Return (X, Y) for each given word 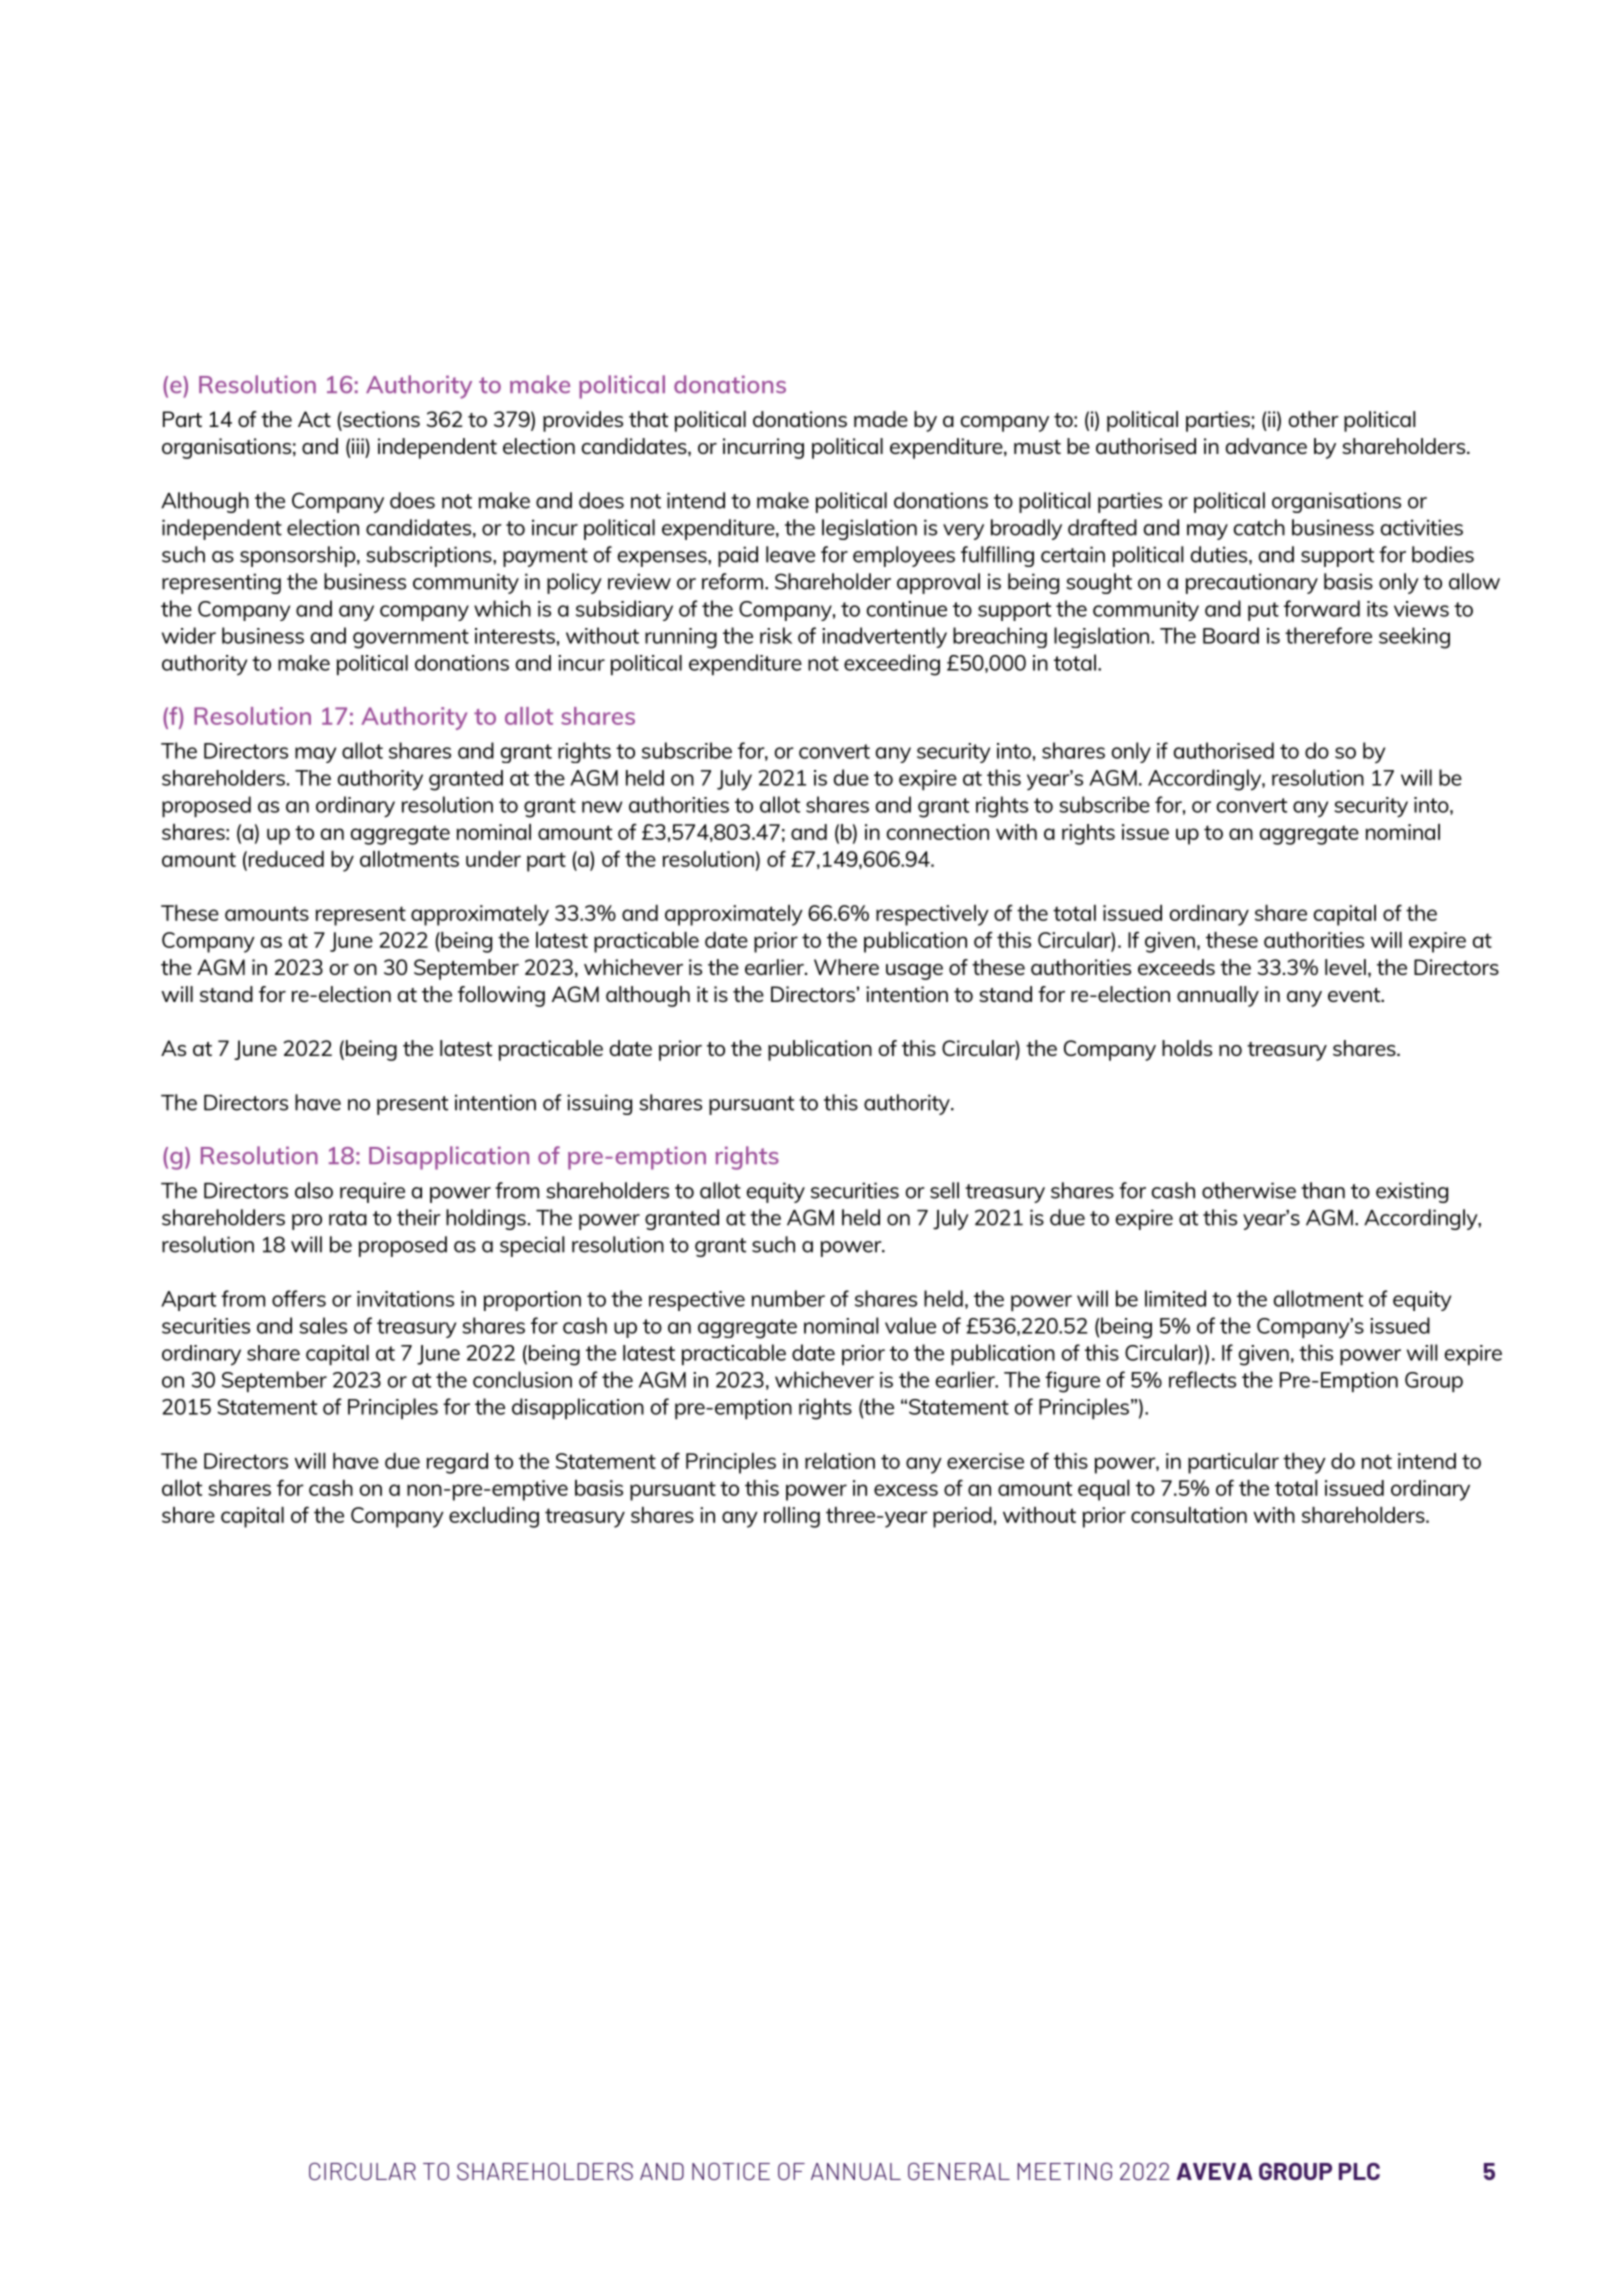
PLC (1359, 2171)
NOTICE (731, 2171)
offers (299, 1298)
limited (1175, 1298)
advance (1266, 446)
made (881, 419)
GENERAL (959, 2171)
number (788, 1298)
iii (359, 446)
